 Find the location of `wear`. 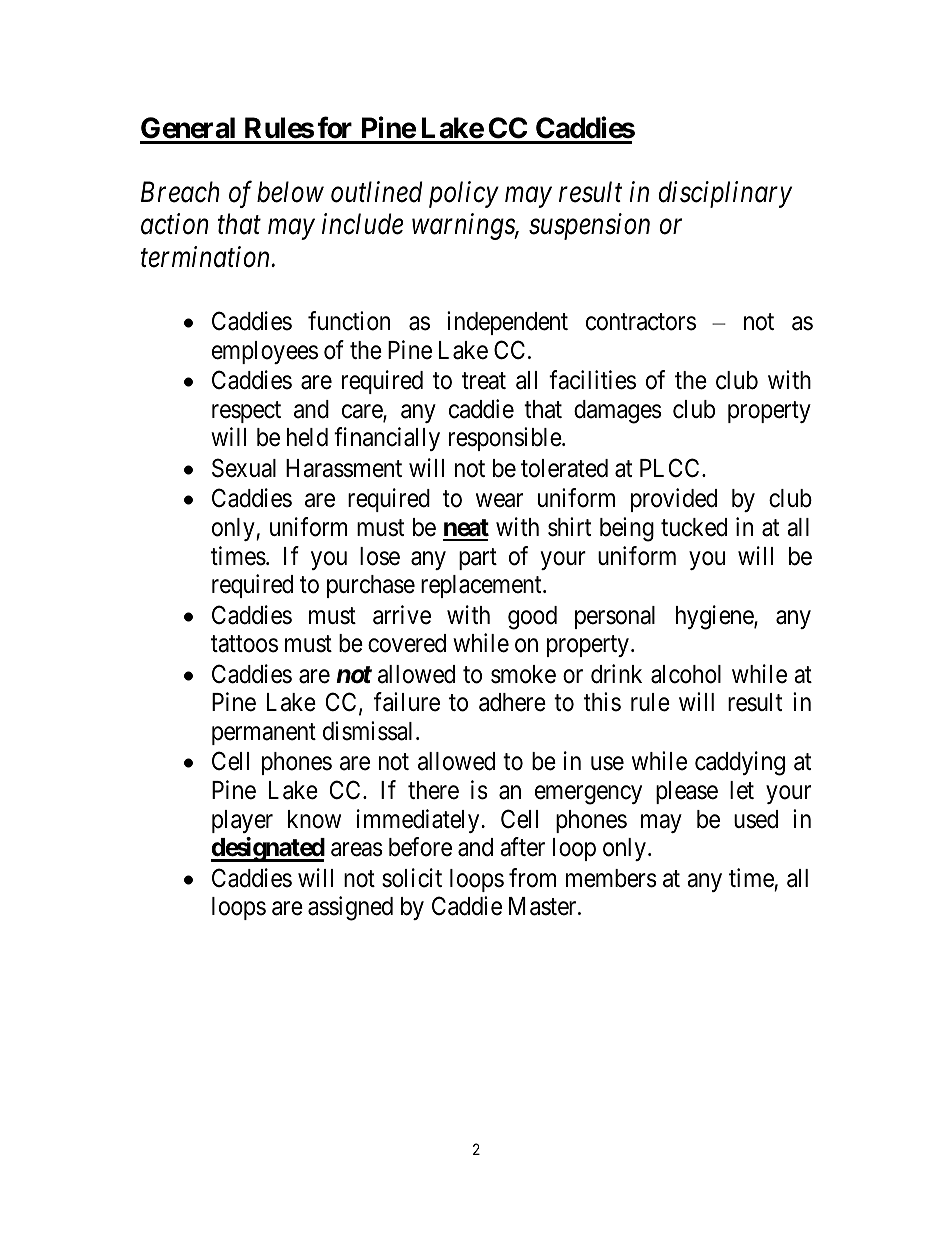

wear is located at coordinates (499, 501).
